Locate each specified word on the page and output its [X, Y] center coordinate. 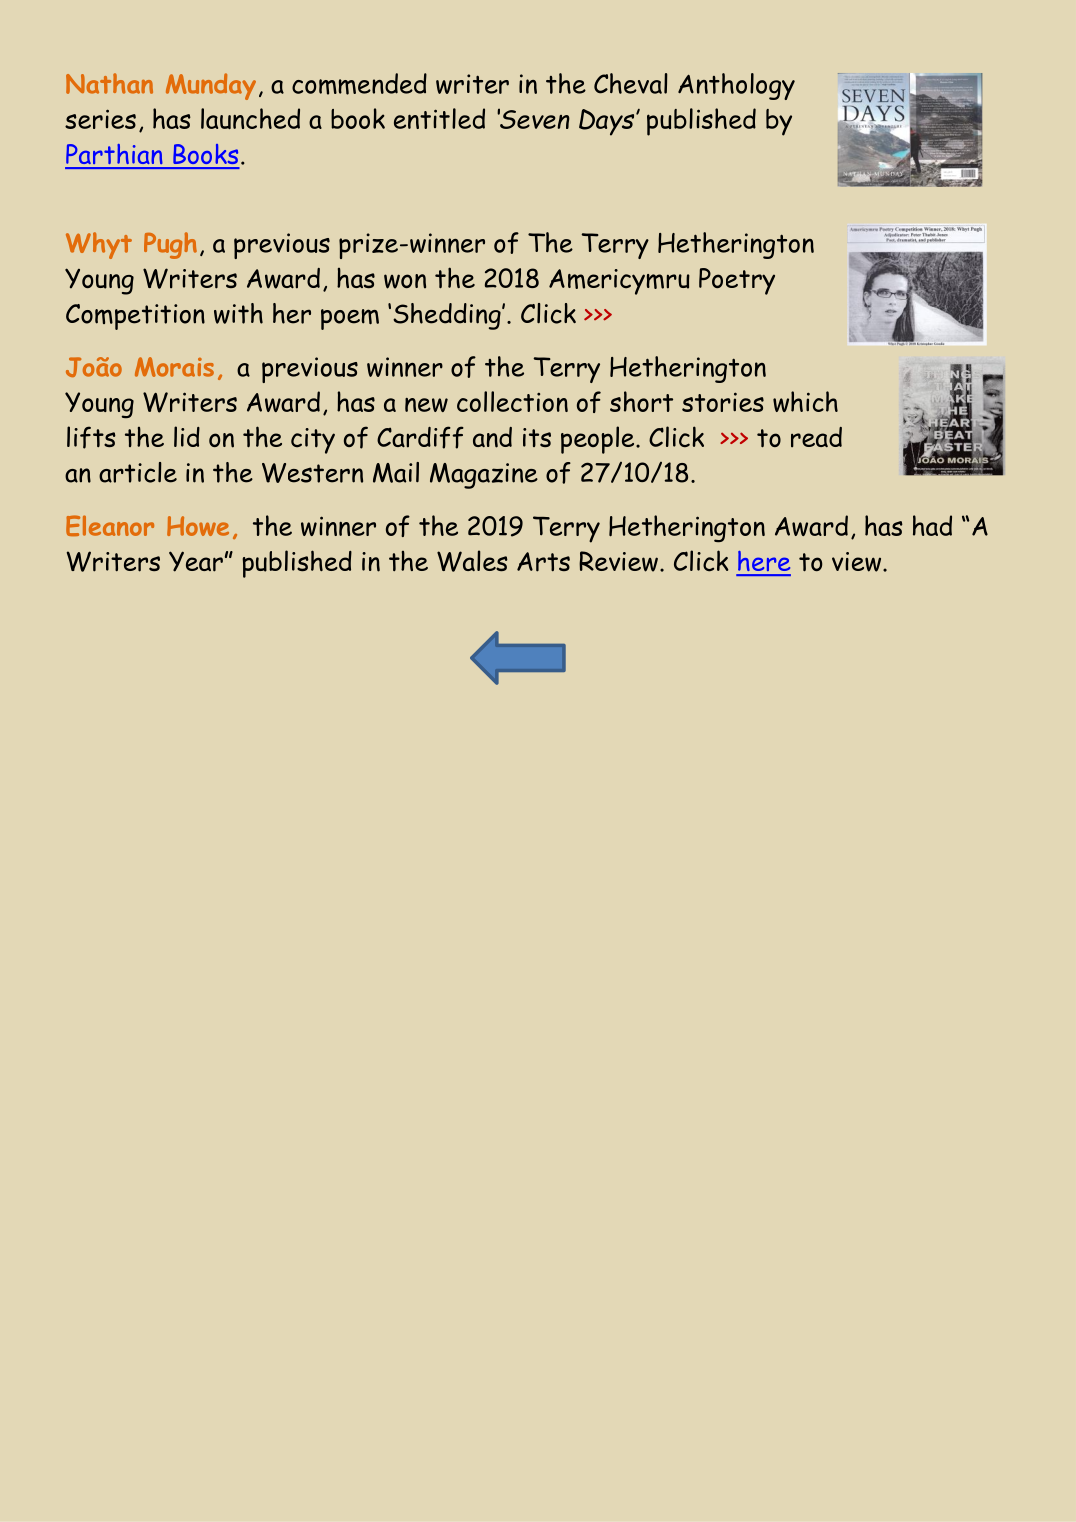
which [805, 401]
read [816, 437]
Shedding [448, 316]
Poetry [737, 281]
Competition [135, 317]
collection [512, 401]
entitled [439, 118]
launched [250, 118]
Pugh [170, 245]
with [238, 313]
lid [187, 436]
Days [608, 122]
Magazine [484, 476]
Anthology [736, 86]
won [405, 281]
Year [196, 561]
